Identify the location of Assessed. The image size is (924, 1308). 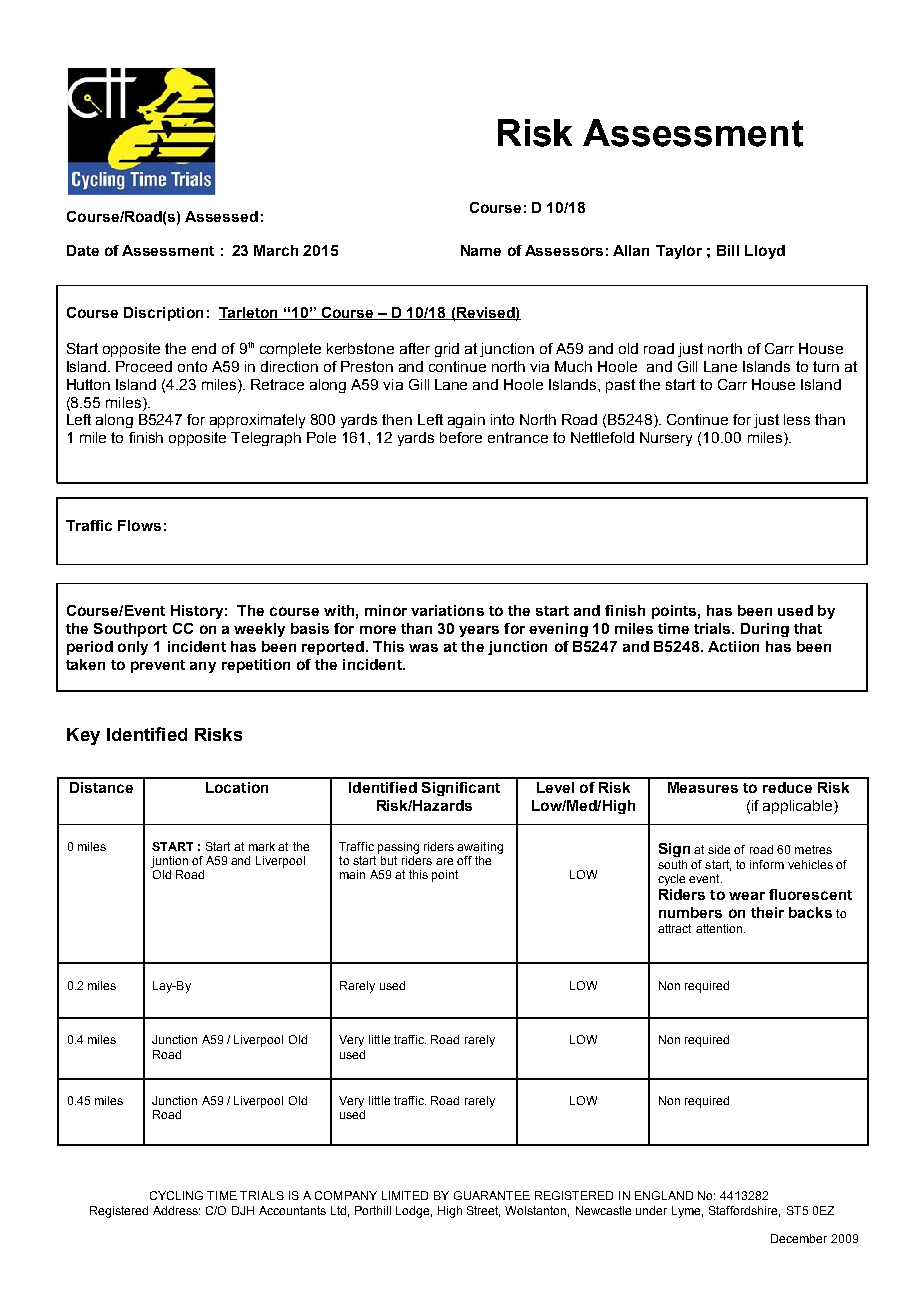
(221, 216).
